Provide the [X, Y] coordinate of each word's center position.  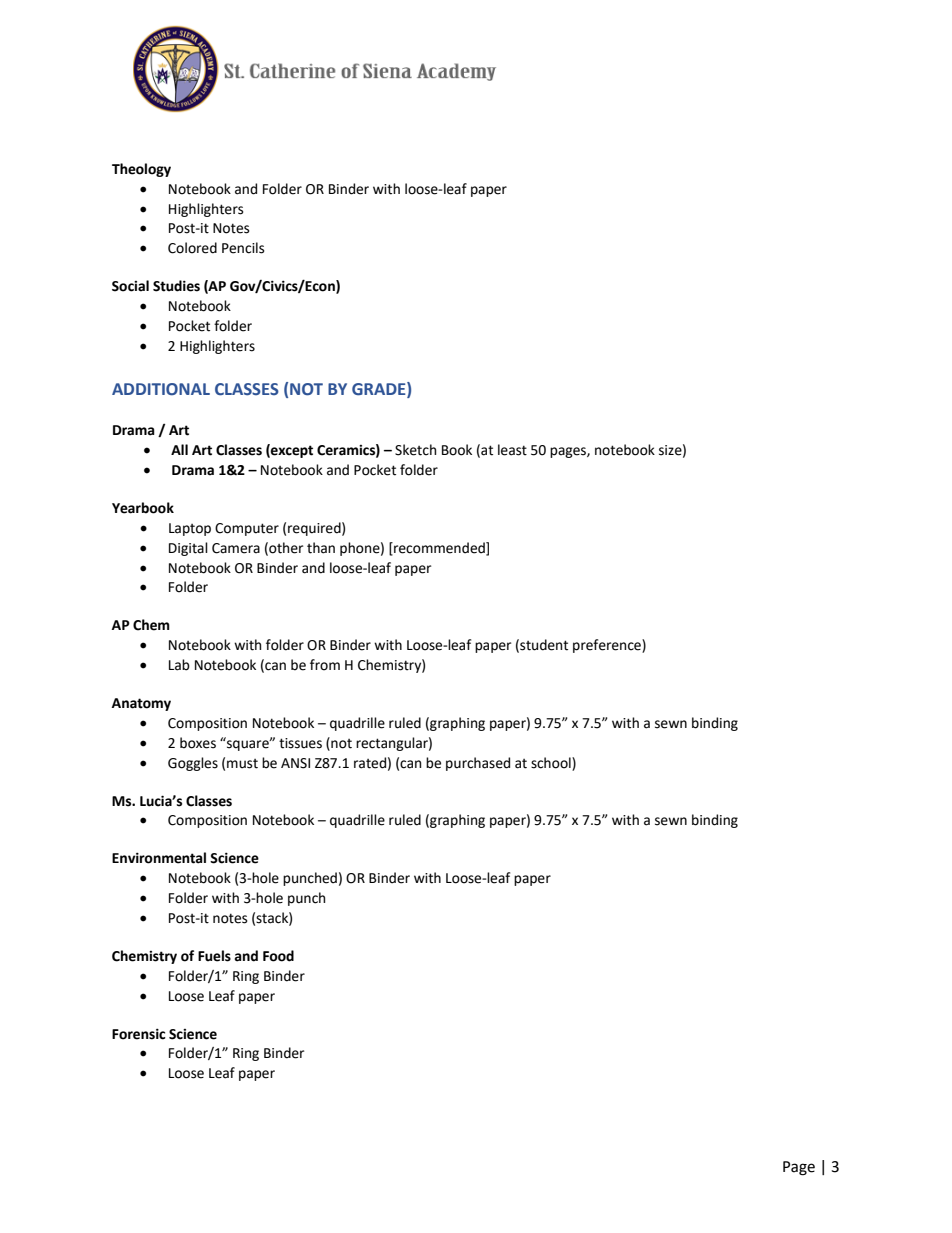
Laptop [190, 529]
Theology [141, 170]
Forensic [139, 1034]
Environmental [159, 858]
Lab [179, 665]
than [321, 548]
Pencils [243, 248]
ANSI [295, 763]
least [512, 450]
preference [608, 646]
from [325, 665]
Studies [176, 286]
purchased [478, 764]
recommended [439, 548]
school [552, 763]
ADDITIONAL [161, 389]
